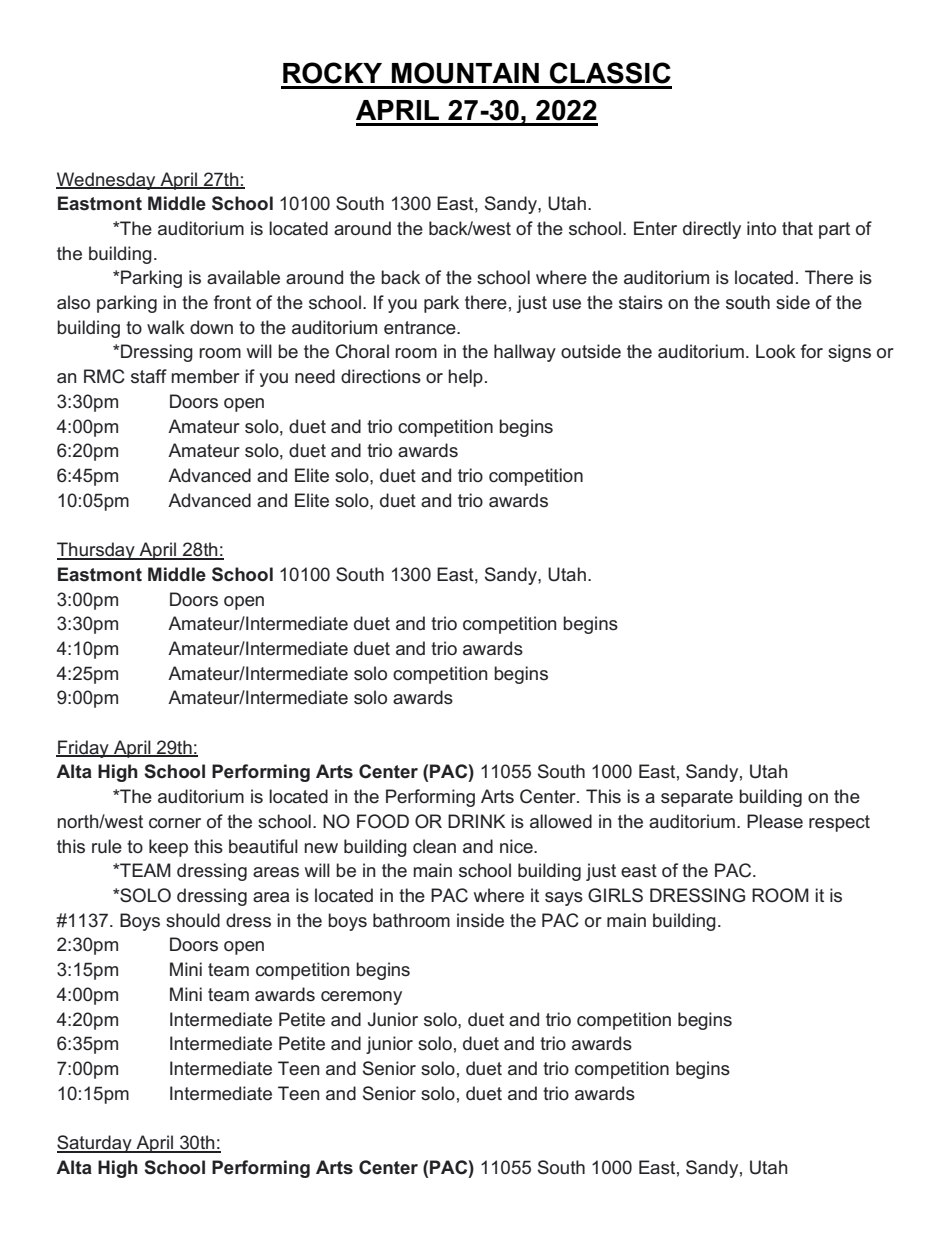  I want to click on Wednesday, so click(107, 181).
